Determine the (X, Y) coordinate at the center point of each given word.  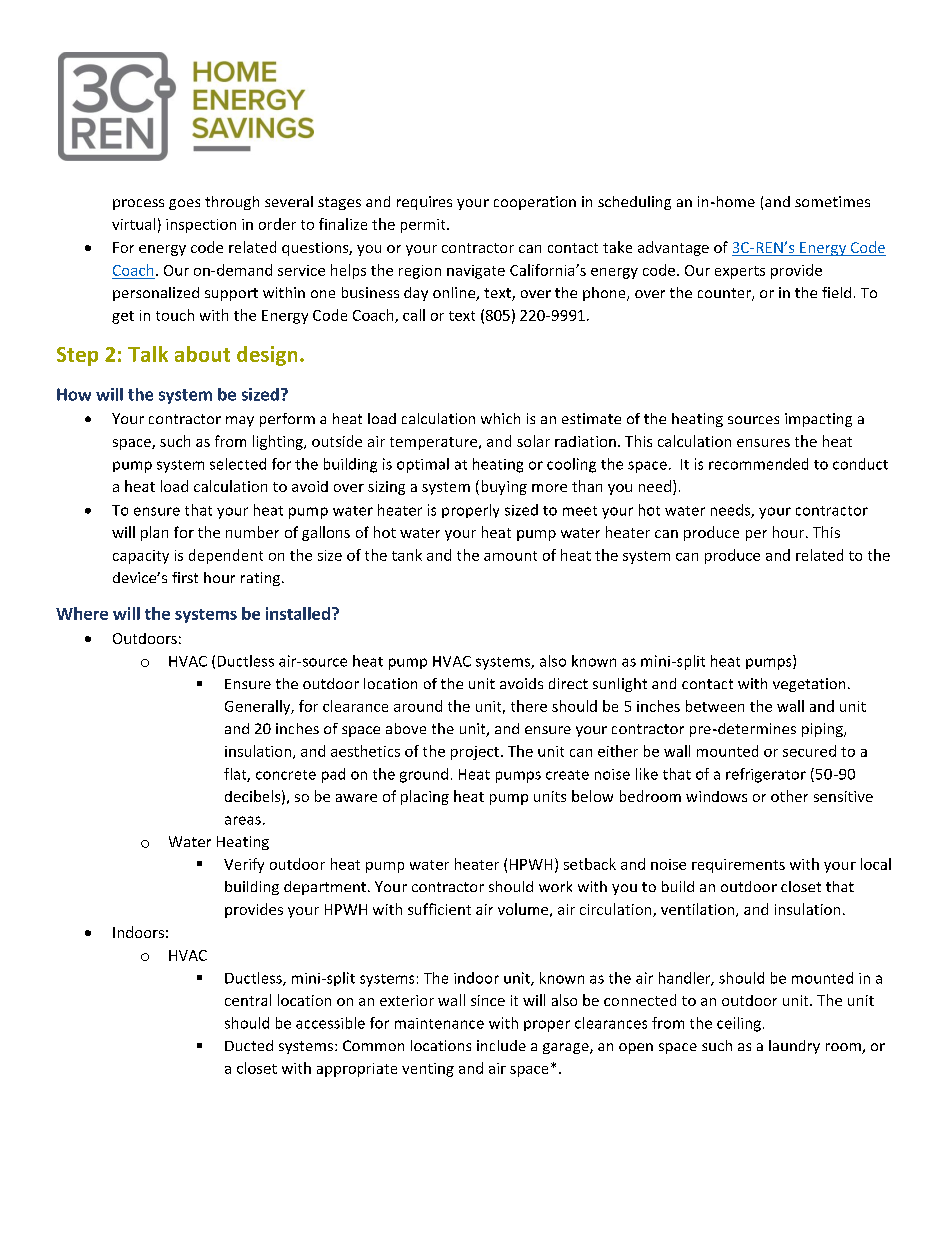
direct (568, 683)
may (240, 421)
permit (424, 226)
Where (82, 613)
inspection (201, 226)
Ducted (249, 1045)
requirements (738, 866)
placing (425, 797)
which (500, 418)
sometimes (832, 201)
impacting (818, 420)
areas (243, 820)
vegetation (809, 685)
